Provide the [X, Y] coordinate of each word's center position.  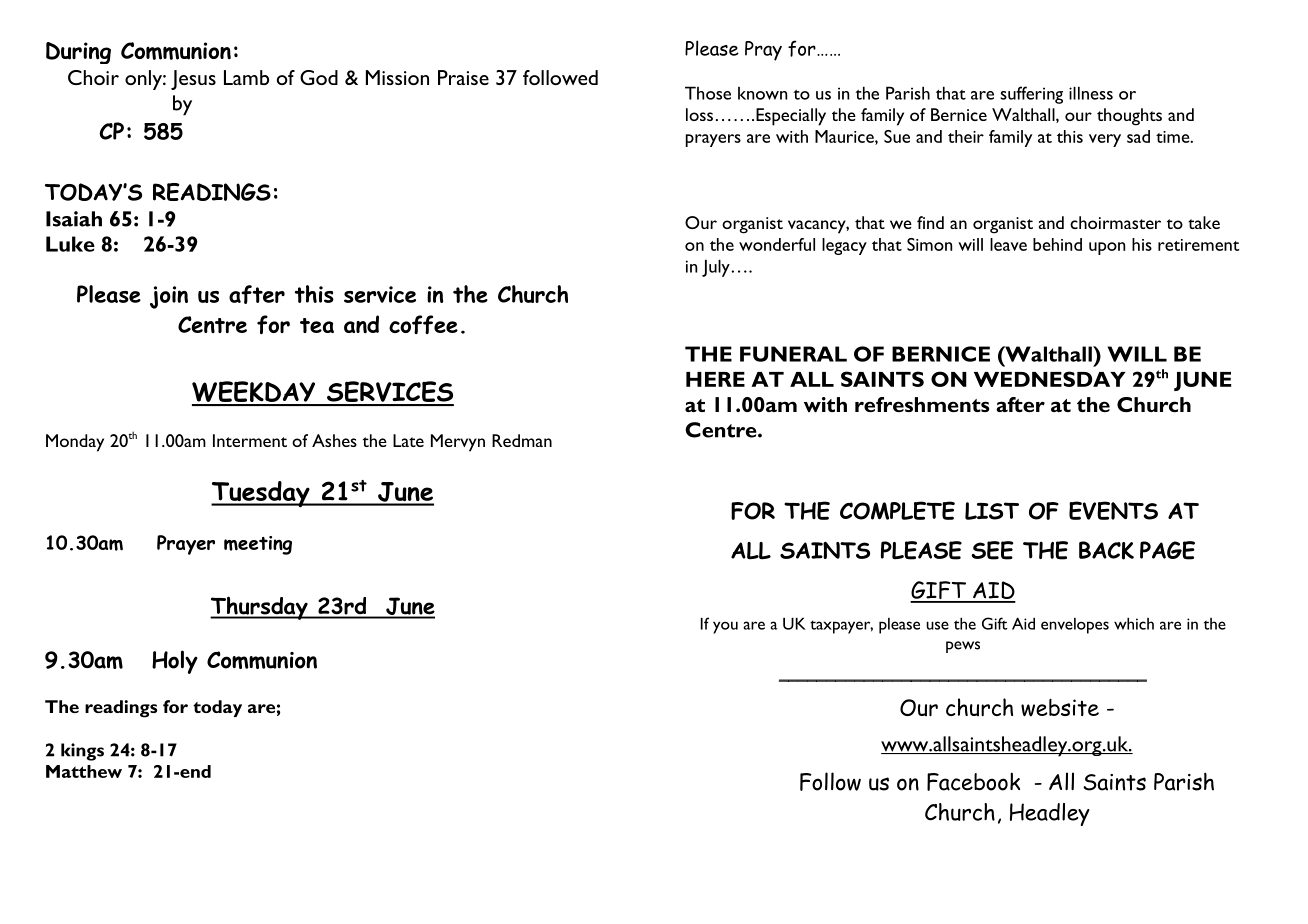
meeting [258, 545]
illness [1091, 93]
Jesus [193, 80]
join [169, 297]
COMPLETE [897, 510]
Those [708, 93]
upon [1107, 248]
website [1060, 708]
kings [82, 752]
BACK [1106, 550]
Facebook [973, 781]
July [717, 268]
